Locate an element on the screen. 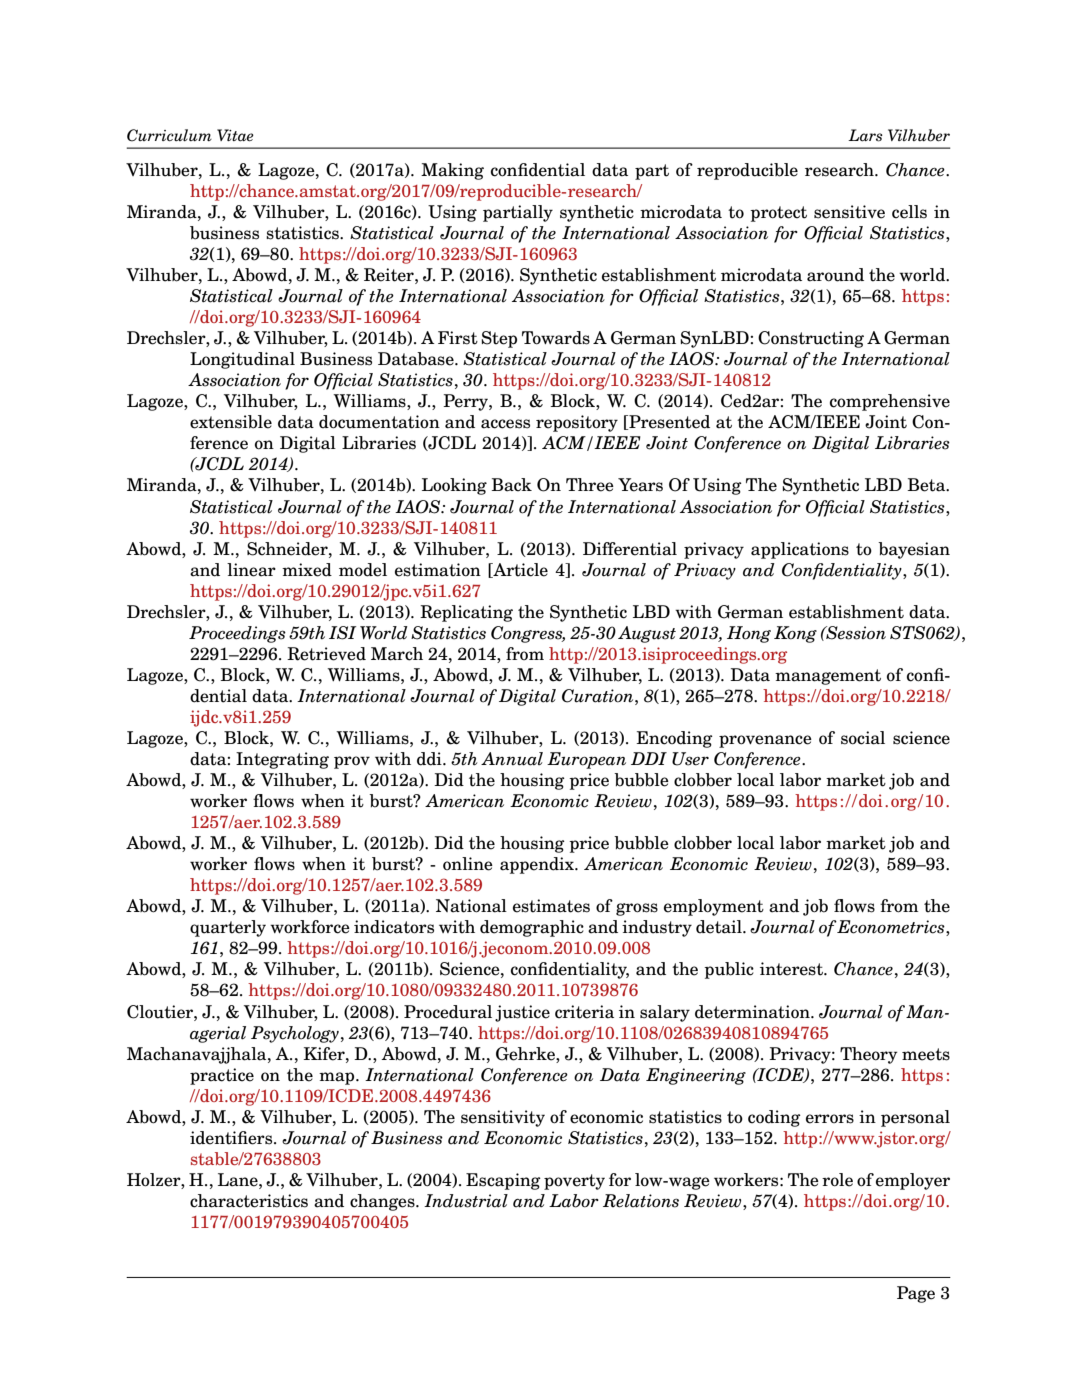  characteristics is located at coordinates (249, 1201).
